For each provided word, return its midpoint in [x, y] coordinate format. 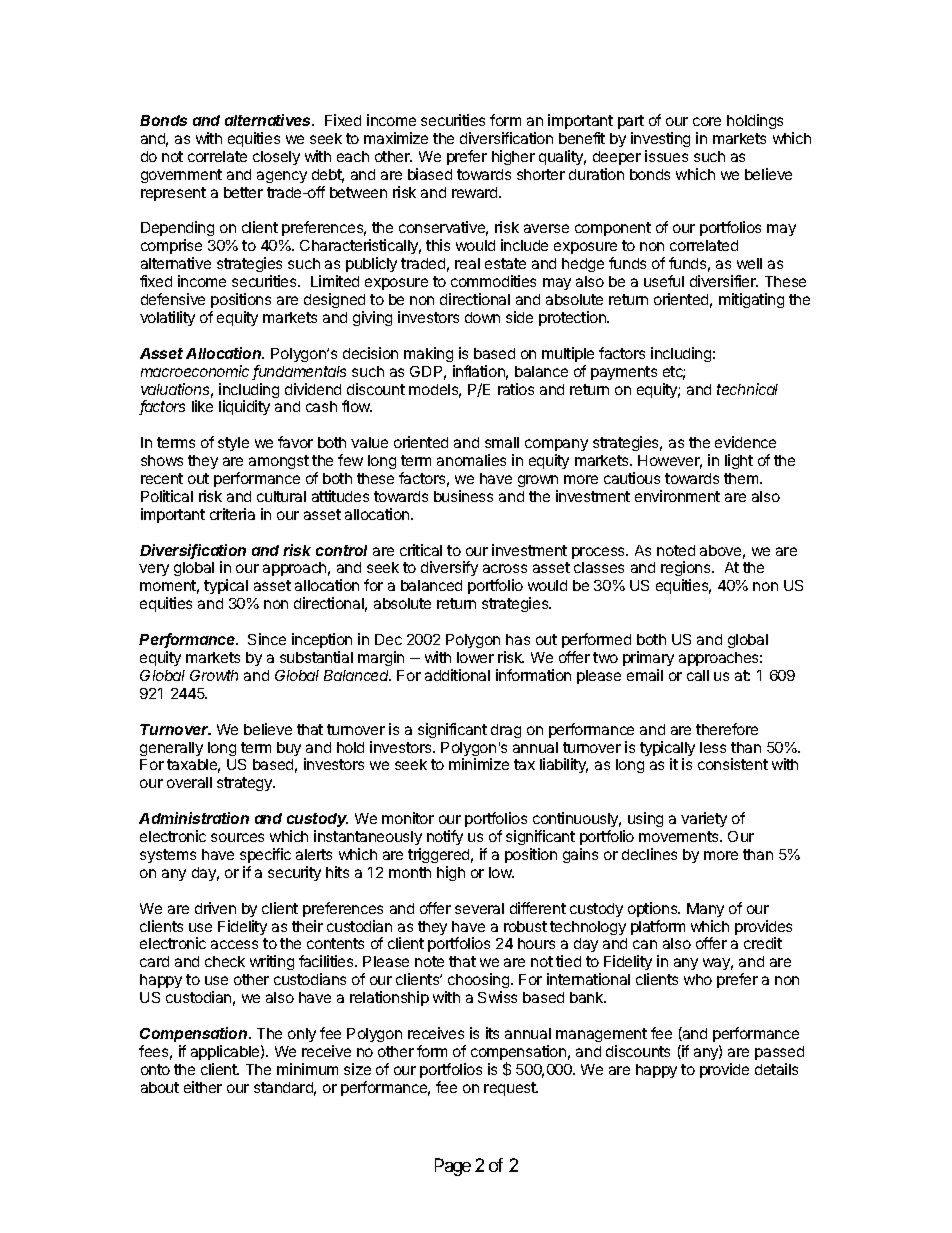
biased [430, 174]
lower [475, 657]
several [479, 908]
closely [276, 158]
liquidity [244, 407]
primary [648, 658]
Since [267, 639]
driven [215, 908]
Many [705, 910]
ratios [516, 389]
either [203, 1087]
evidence [745, 442]
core [707, 121]
